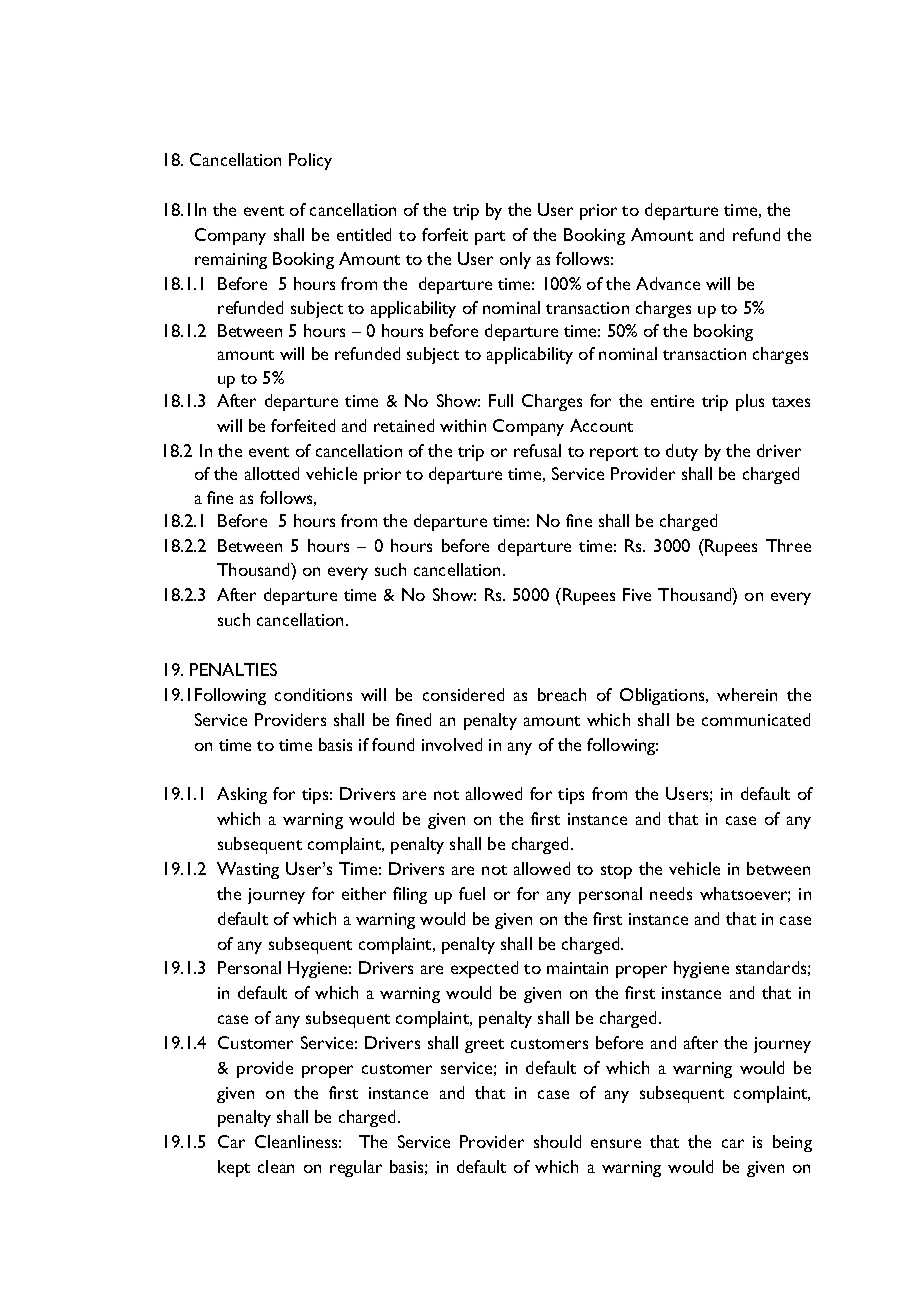 Image resolution: width=924 pixels, height=1308 pixels. What do you see at coordinates (472, 893) in the screenshot?
I see `fuel` at bounding box center [472, 893].
